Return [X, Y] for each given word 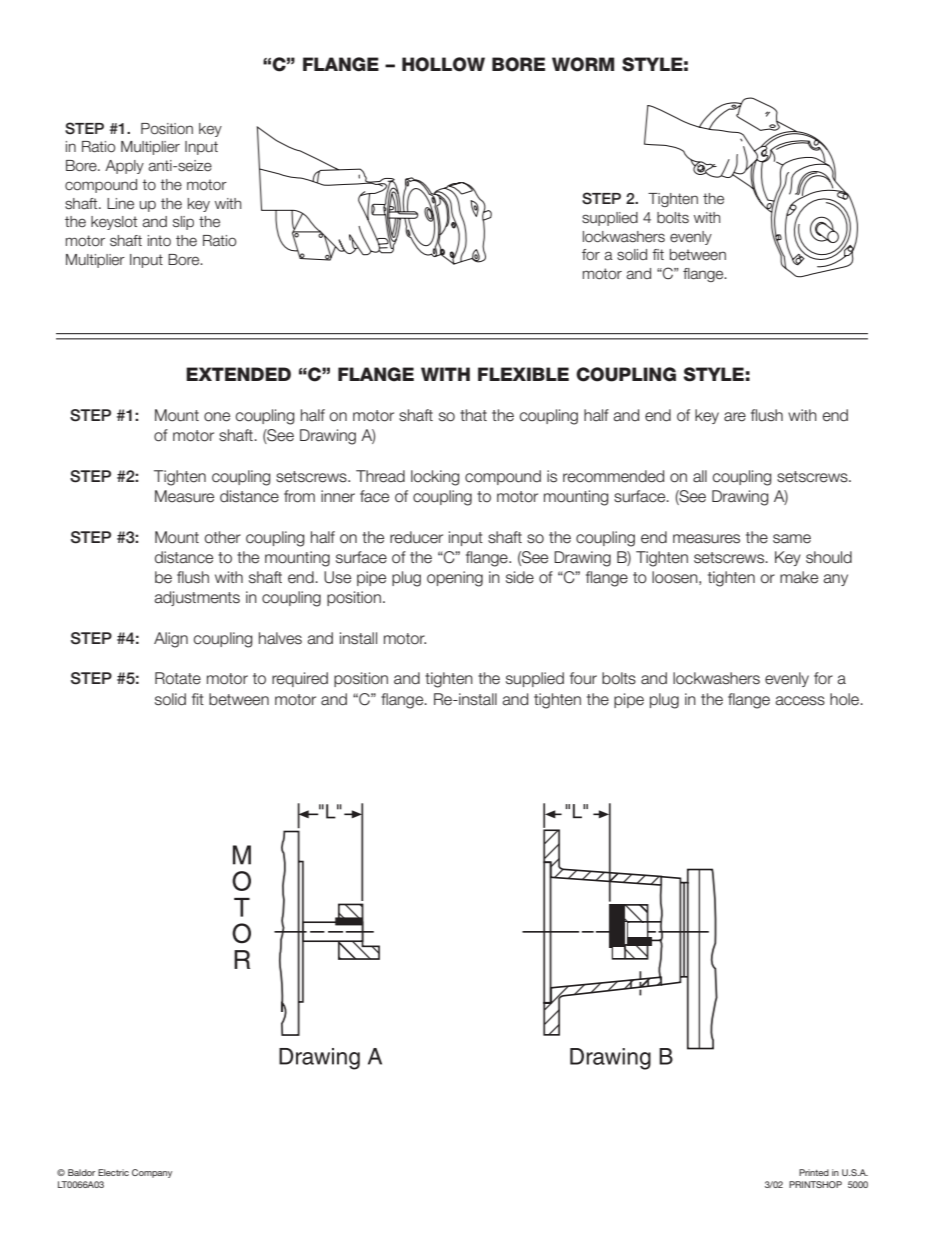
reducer [416, 537]
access [800, 701]
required [300, 679]
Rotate [178, 678]
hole [844, 699]
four [583, 678]
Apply [124, 167]
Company [152, 1173]
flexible [523, 374]
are [735, 417]
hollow [443, 64]
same [792, 539]
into [159, 240]
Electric [113, 1172]
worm [583, 64]
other [223, 537]
